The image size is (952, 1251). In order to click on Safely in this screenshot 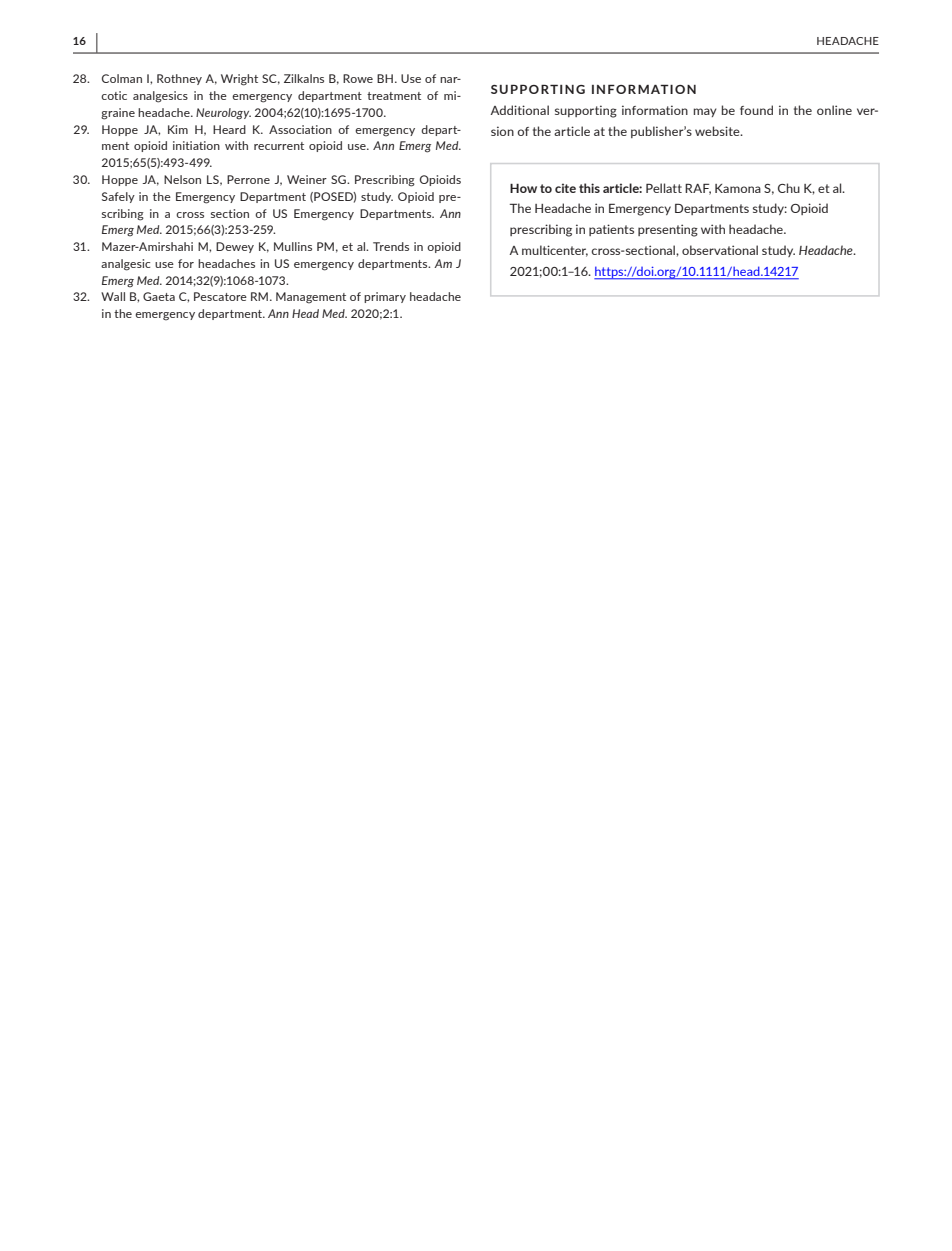, I will do `click(118, 197)`.
